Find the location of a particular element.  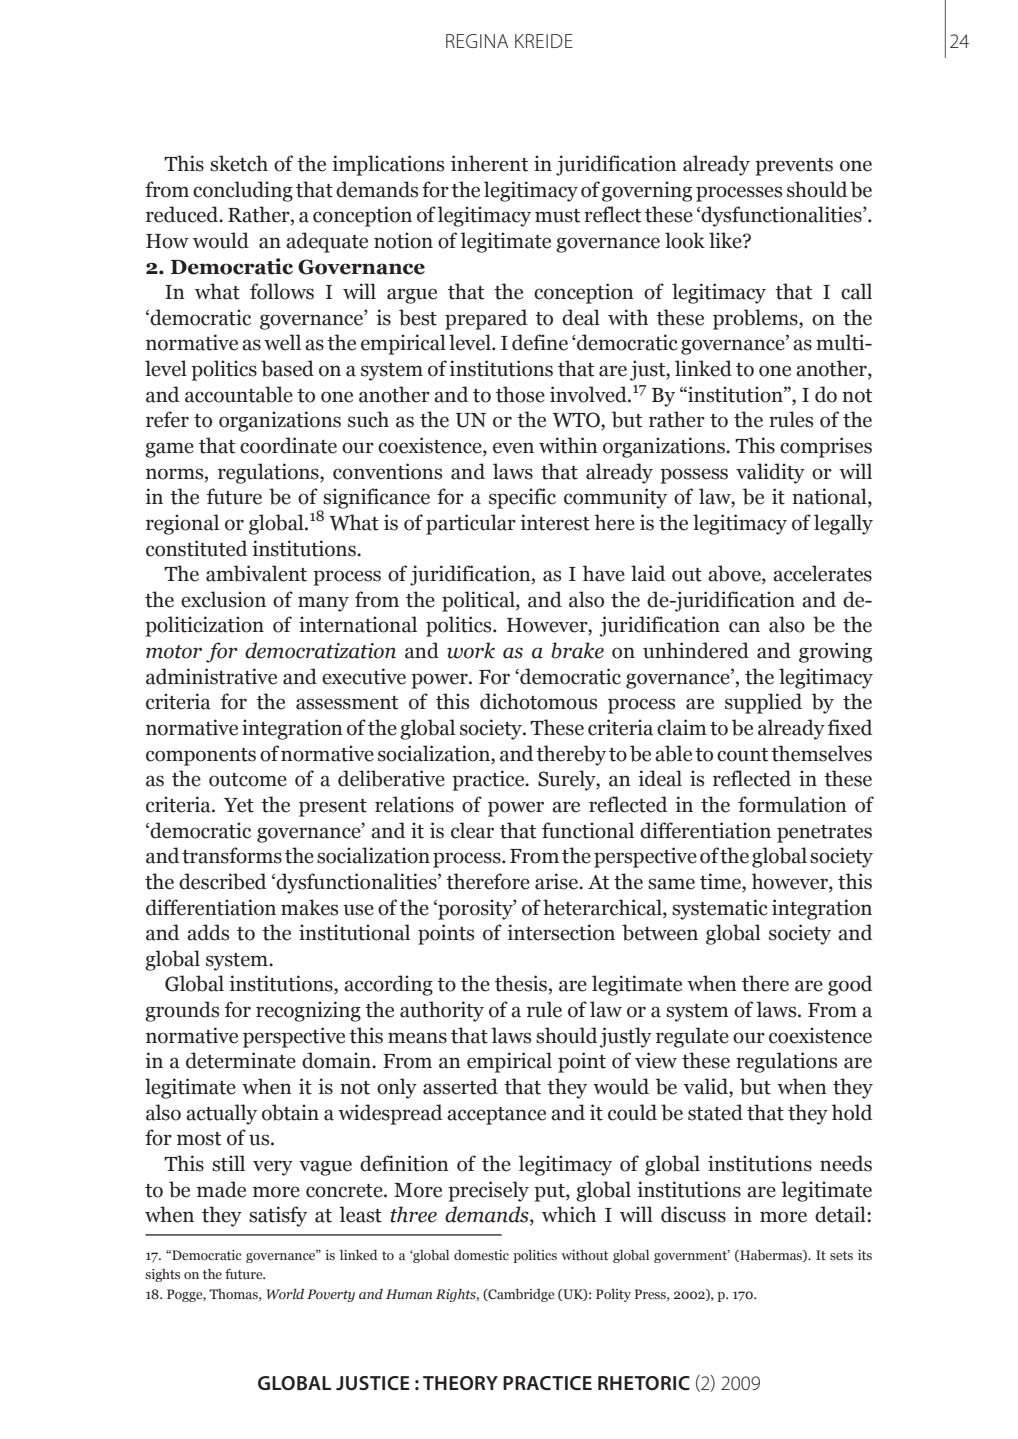

concluding is located at coordinates (243, 191).
